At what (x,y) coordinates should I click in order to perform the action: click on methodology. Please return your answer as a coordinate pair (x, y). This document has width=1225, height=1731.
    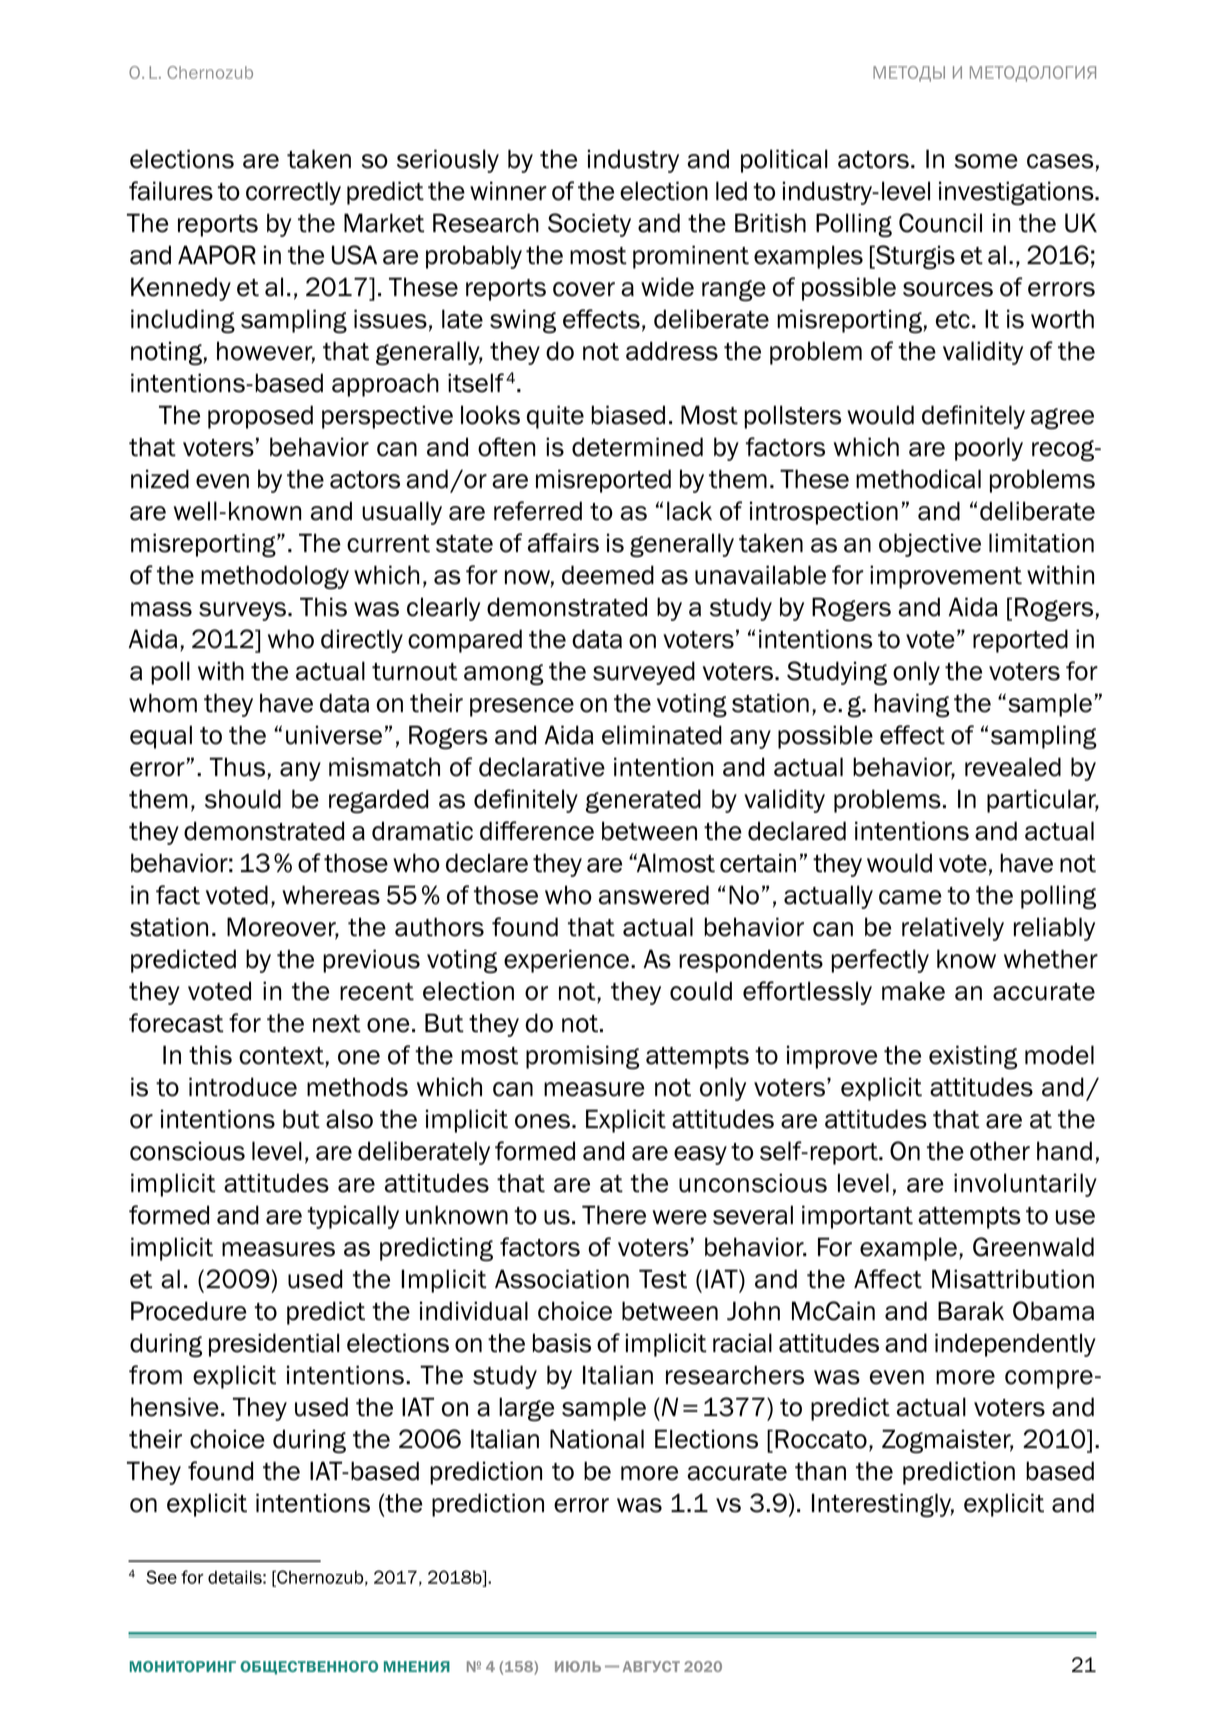
    Looking at the image, I should click on (275, 577).
